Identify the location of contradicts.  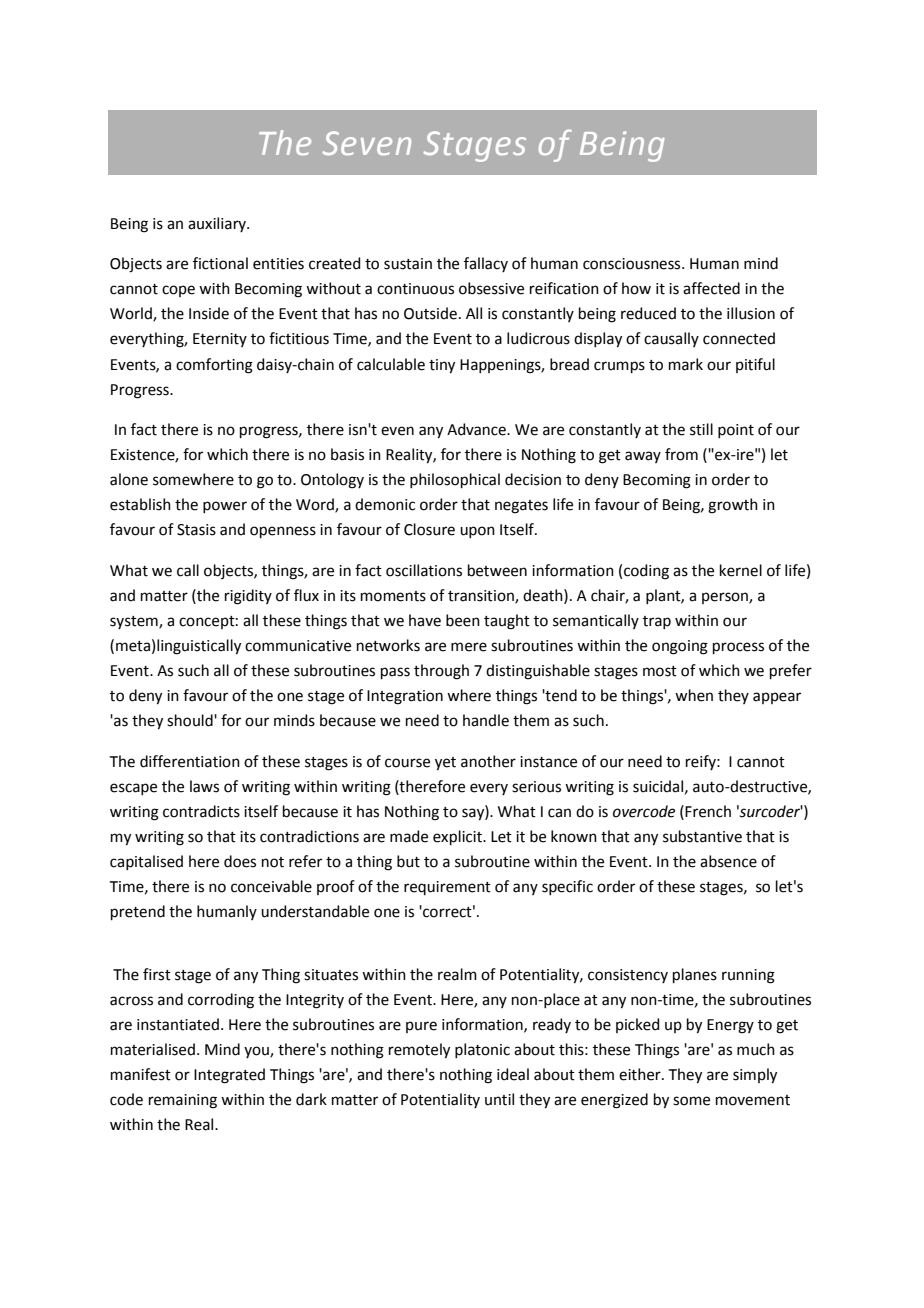
(201, 811).
